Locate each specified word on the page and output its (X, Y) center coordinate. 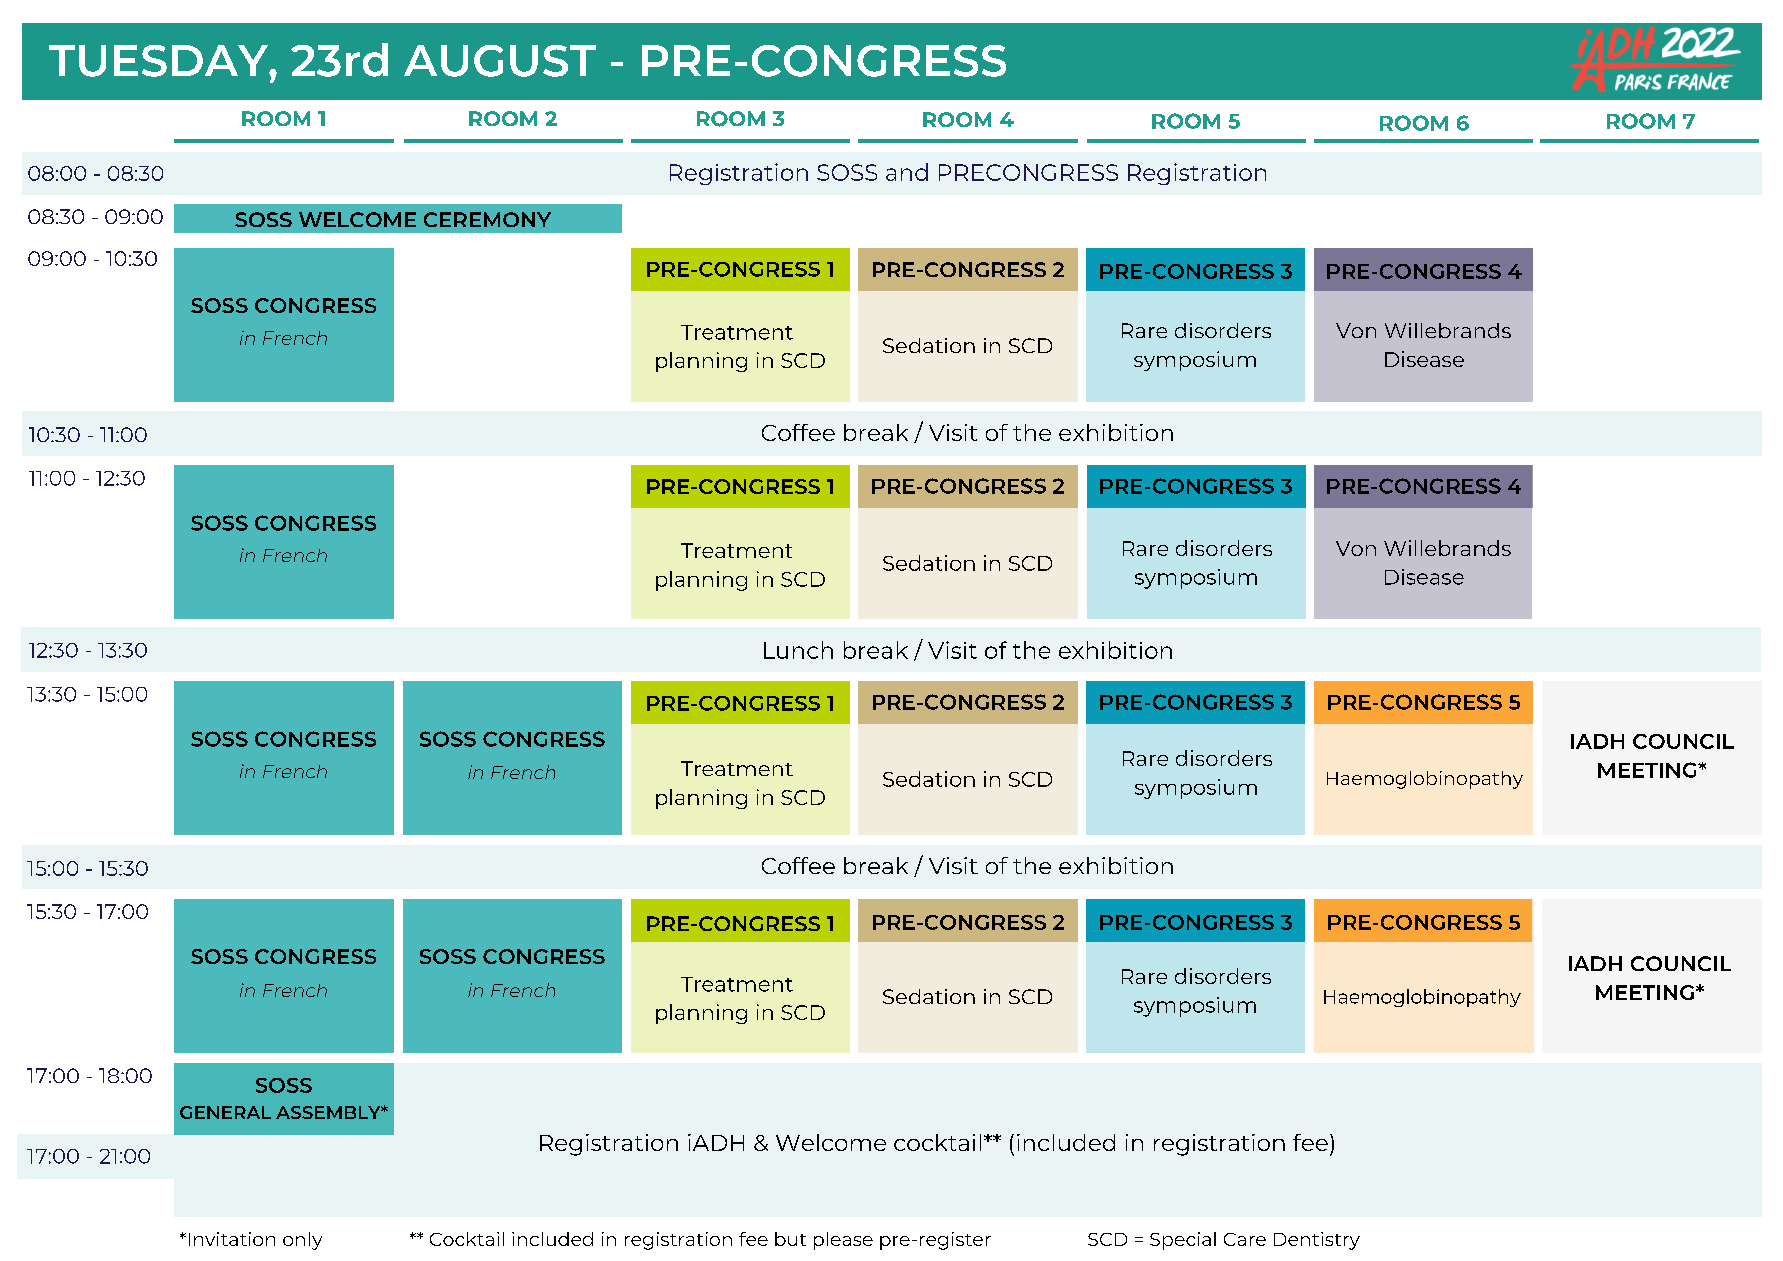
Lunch (798, 650)
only (302, 1241)
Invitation (232, 1239)
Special (1183, 1241)
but (790, 1239)
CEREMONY (487, 219)
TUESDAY (159, 61)
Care (1245, 1239)
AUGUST (500, 61)
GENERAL (225, 1112)
